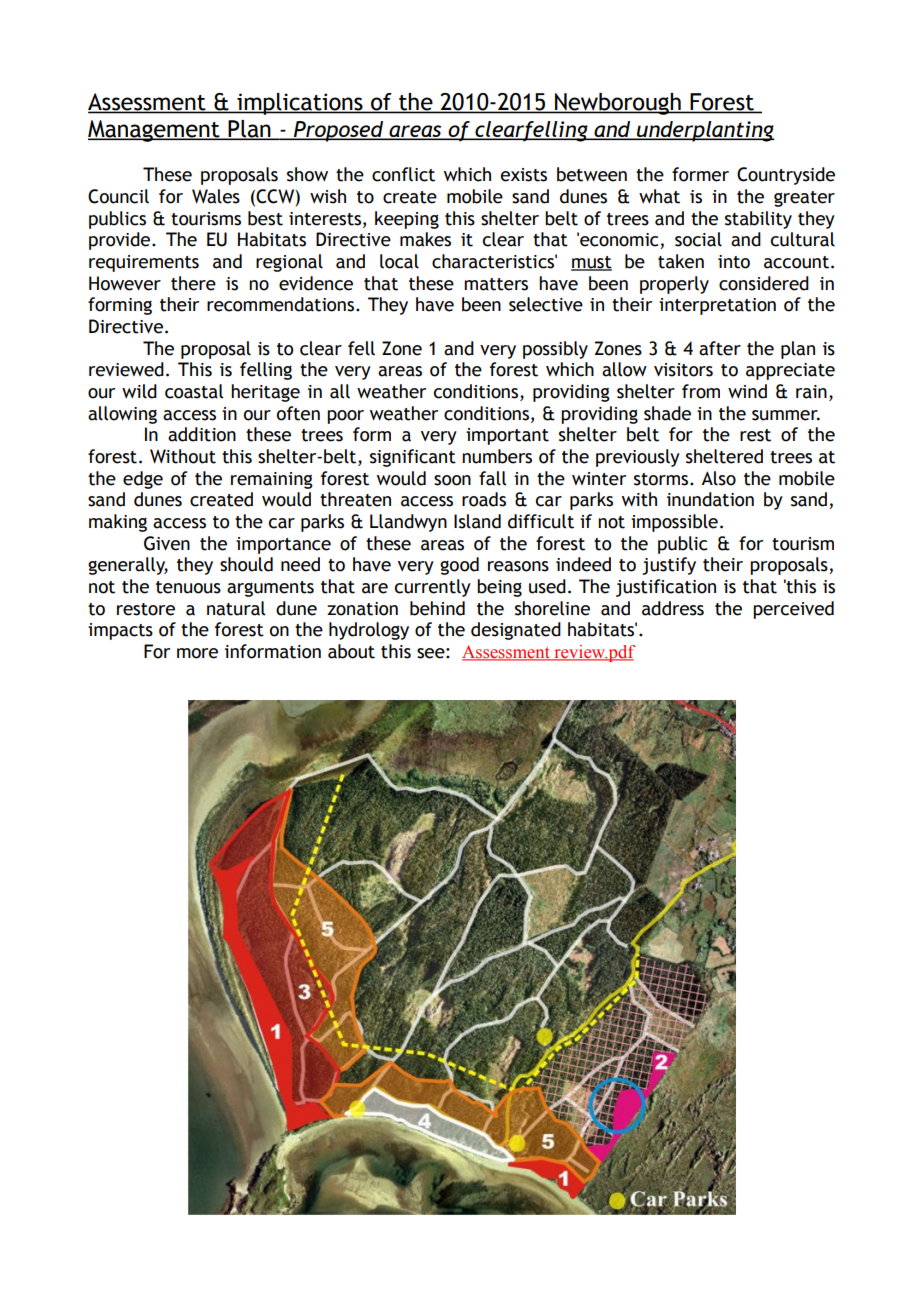  What do you see at coordinates (717, 306) in the page?
I see `interpretation` at bounding box center [717, 306].
